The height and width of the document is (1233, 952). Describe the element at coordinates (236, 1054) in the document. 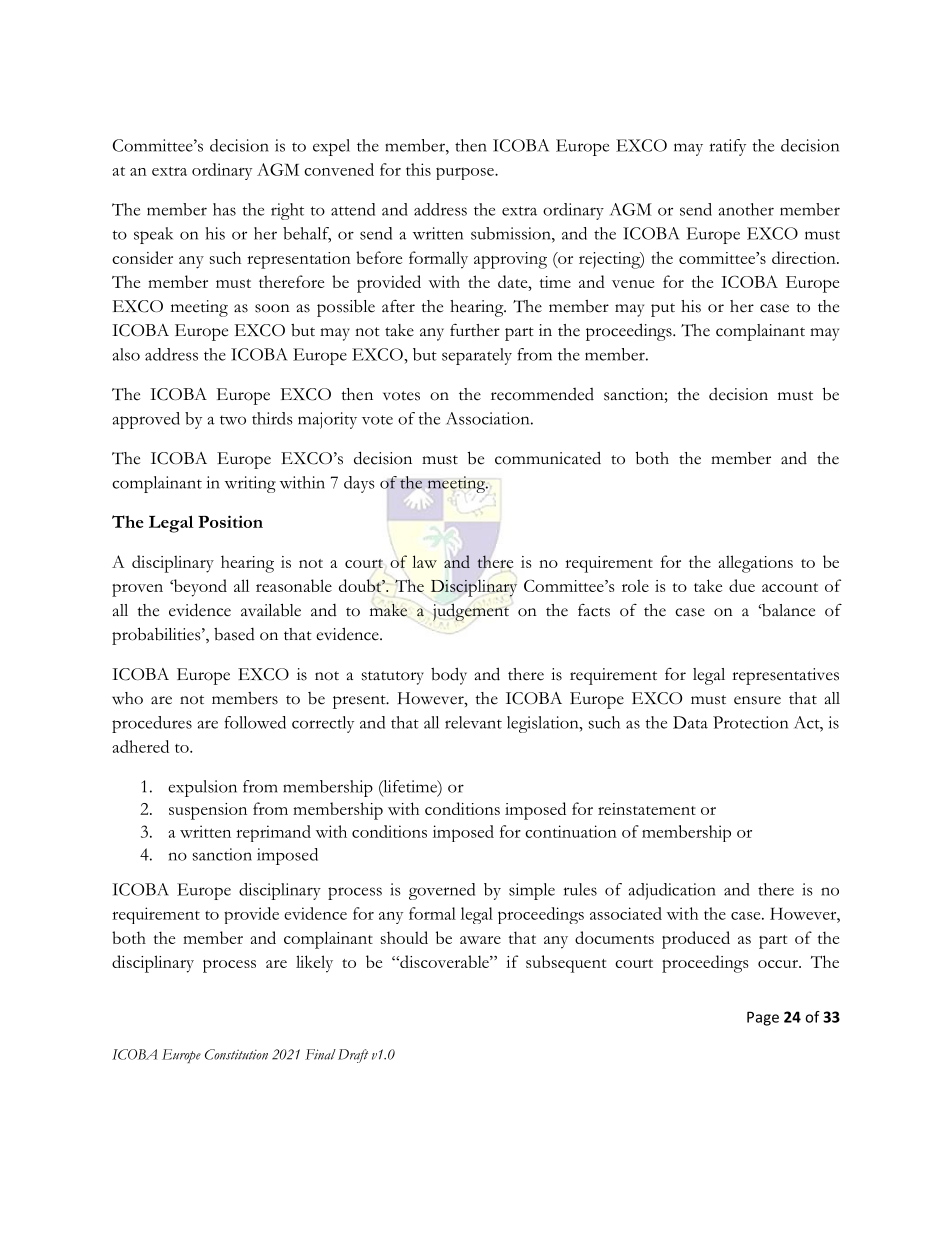

I see `Constitution` at that location.
